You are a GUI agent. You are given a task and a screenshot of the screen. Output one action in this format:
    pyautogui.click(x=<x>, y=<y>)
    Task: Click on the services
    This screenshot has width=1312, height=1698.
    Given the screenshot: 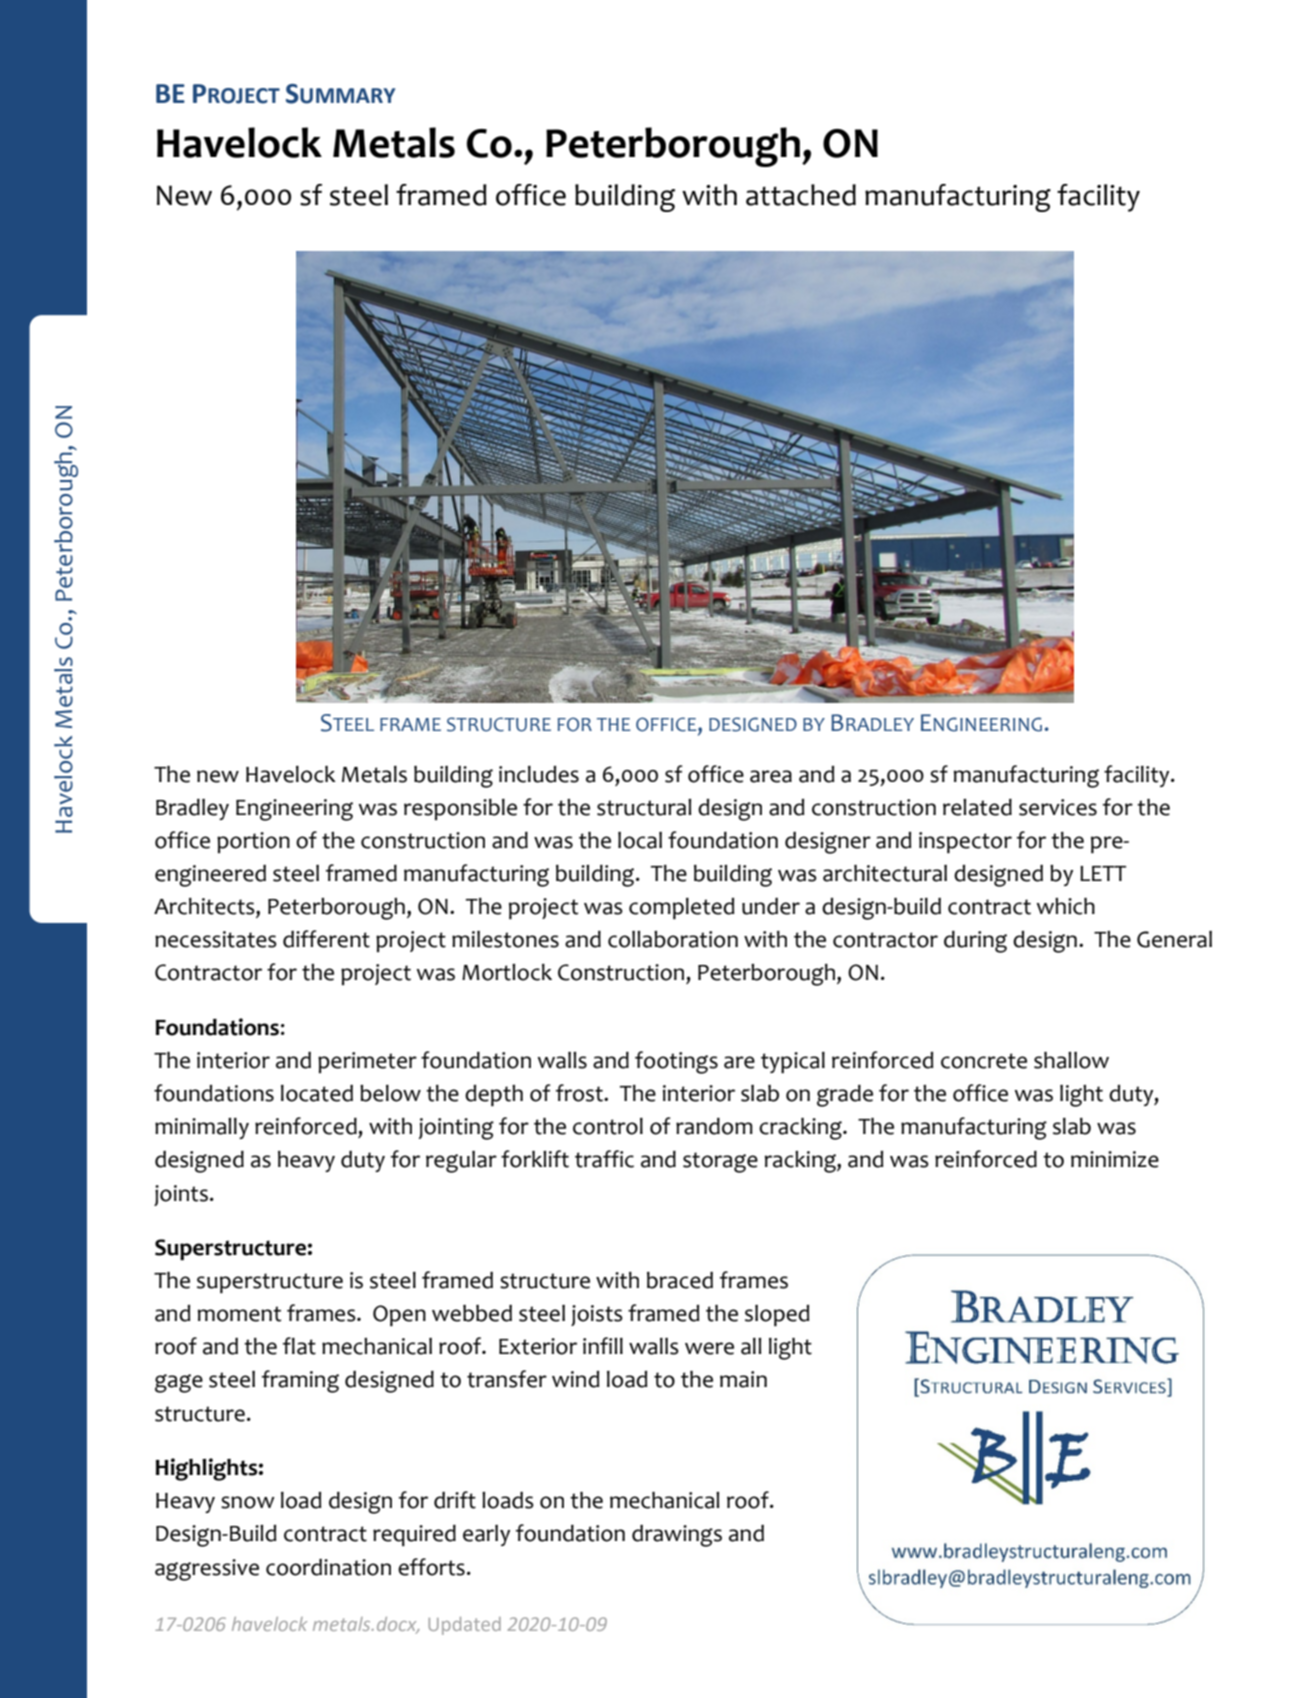 What is the action you would take?
    pyautogui.click(x=1058, y=807)
